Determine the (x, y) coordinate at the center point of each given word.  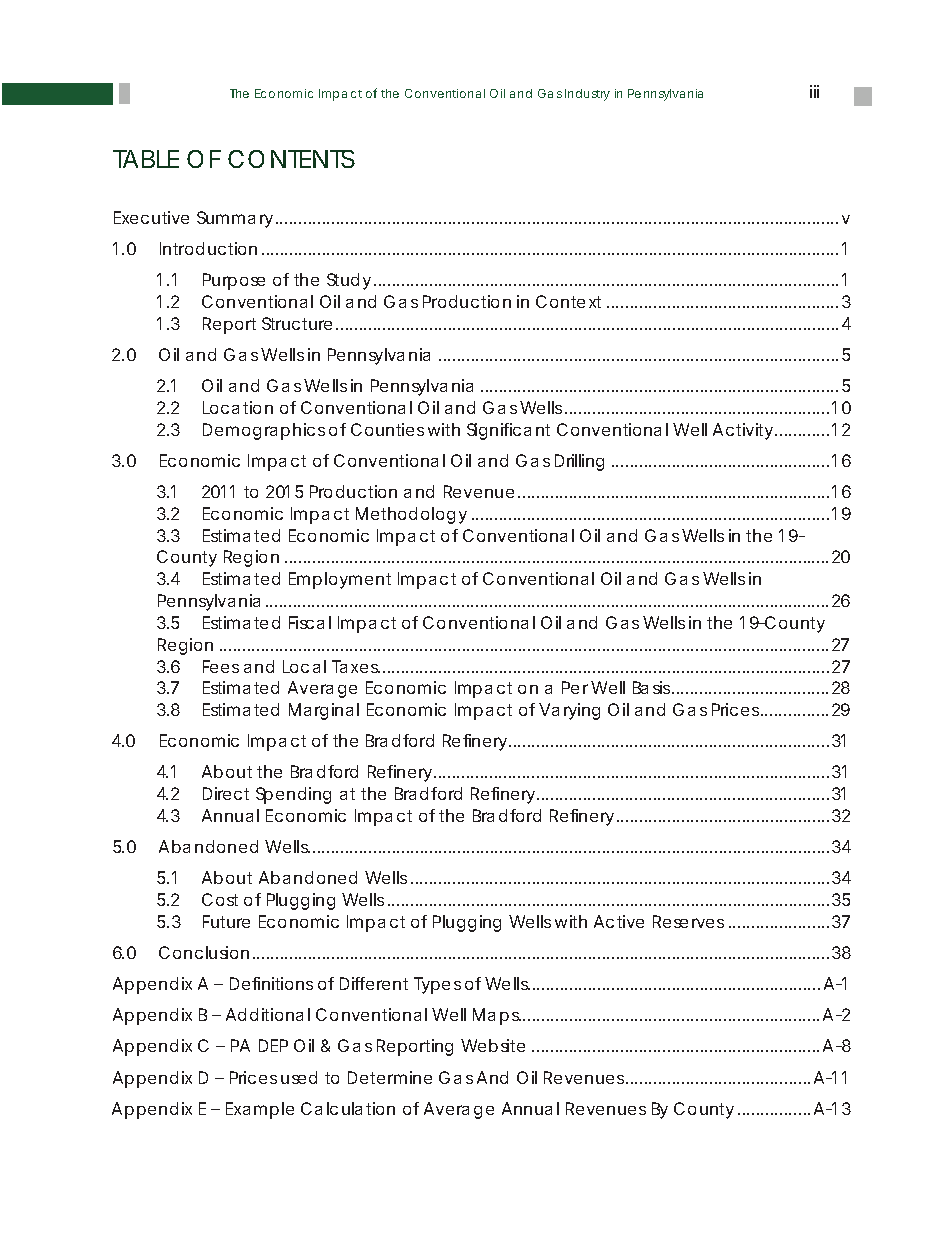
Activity (743, 431)
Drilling (579, 462)
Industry (587, 95)
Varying (569, 711)
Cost (220, 899)
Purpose (234, 281)
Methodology (411, 515)
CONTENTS (291, 159)
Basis (653, 687)
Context (568, 301)
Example (260, 1110)
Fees (221, 666)
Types (437, 985)
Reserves (688, 921)
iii (814, 91)
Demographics (264, 431)
